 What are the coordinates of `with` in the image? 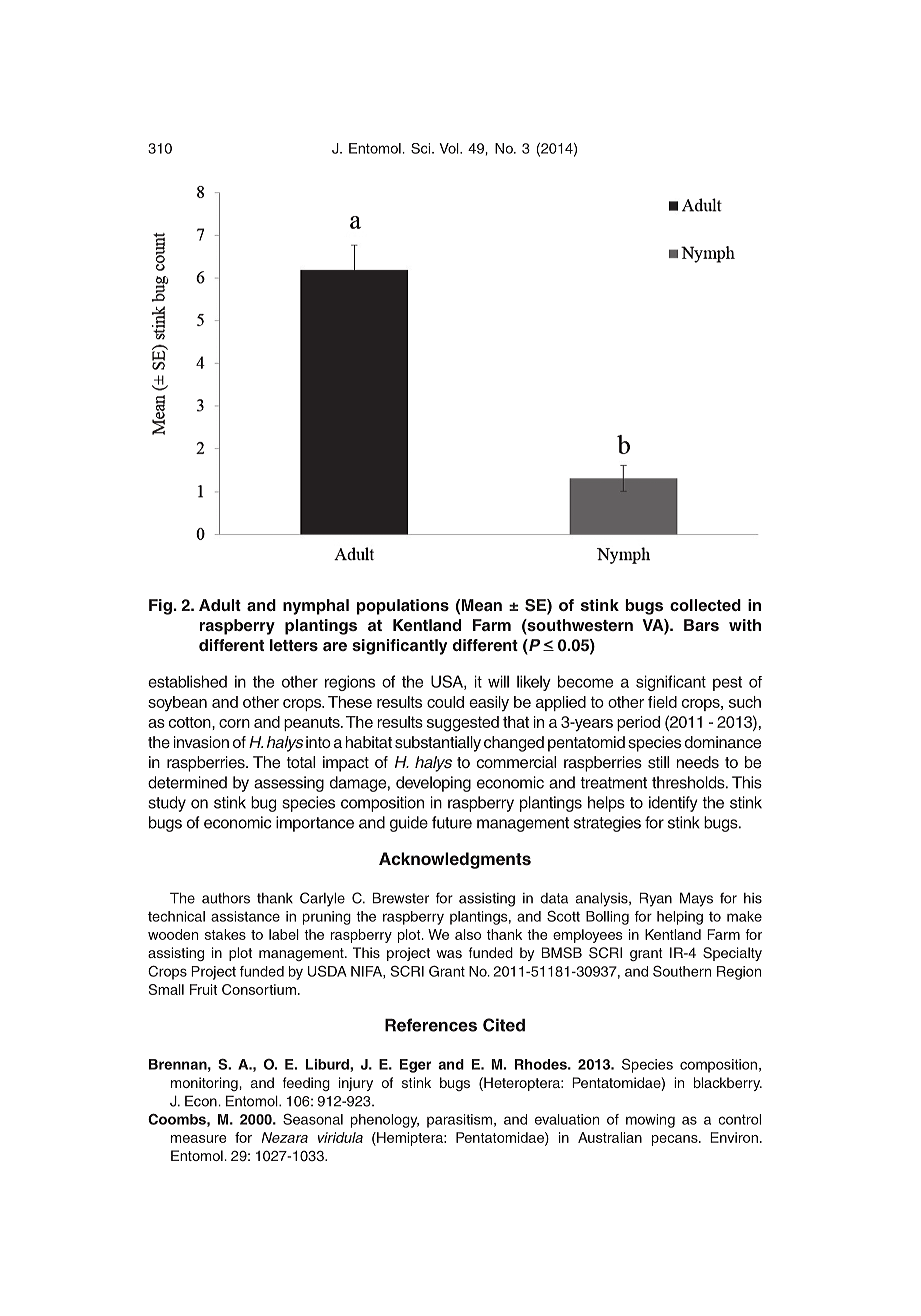 It's located at (745, 625).
